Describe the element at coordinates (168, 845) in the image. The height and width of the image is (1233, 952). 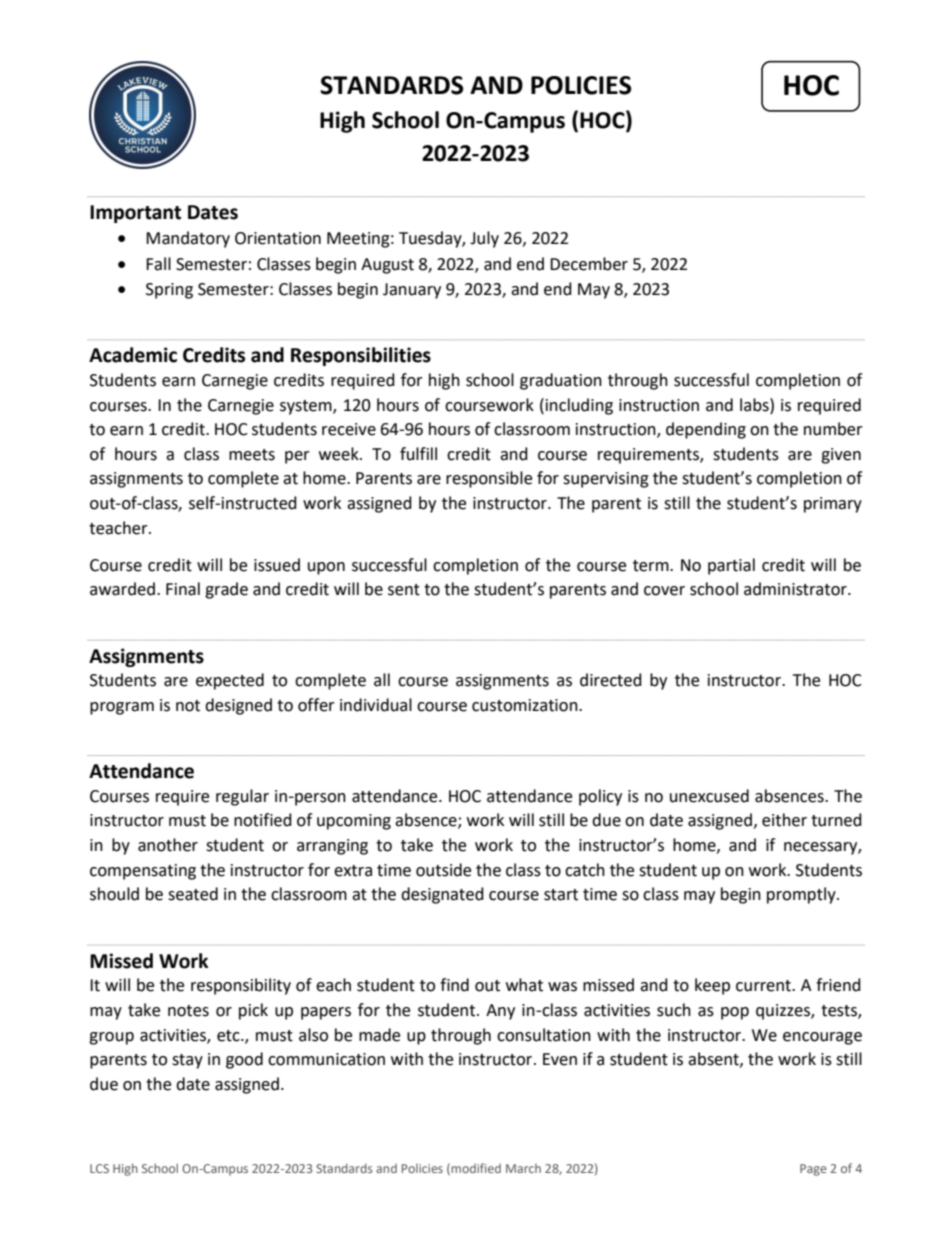
I see `another` at that location.
